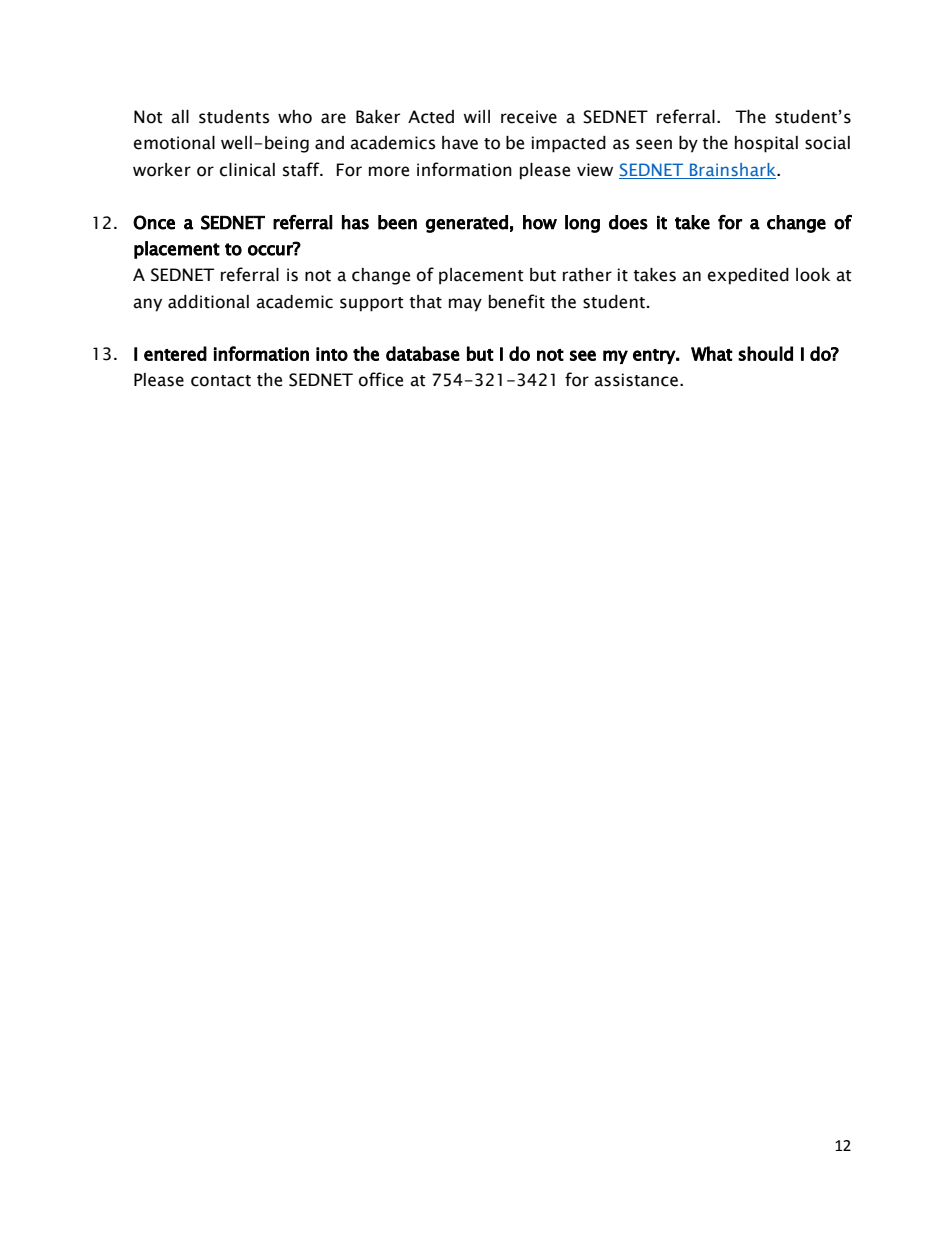 The height and width of the screenshot is (1233, 952). Describe the element at coordinates (766, 144) in the screenshot. I see `hospital` at that location.
